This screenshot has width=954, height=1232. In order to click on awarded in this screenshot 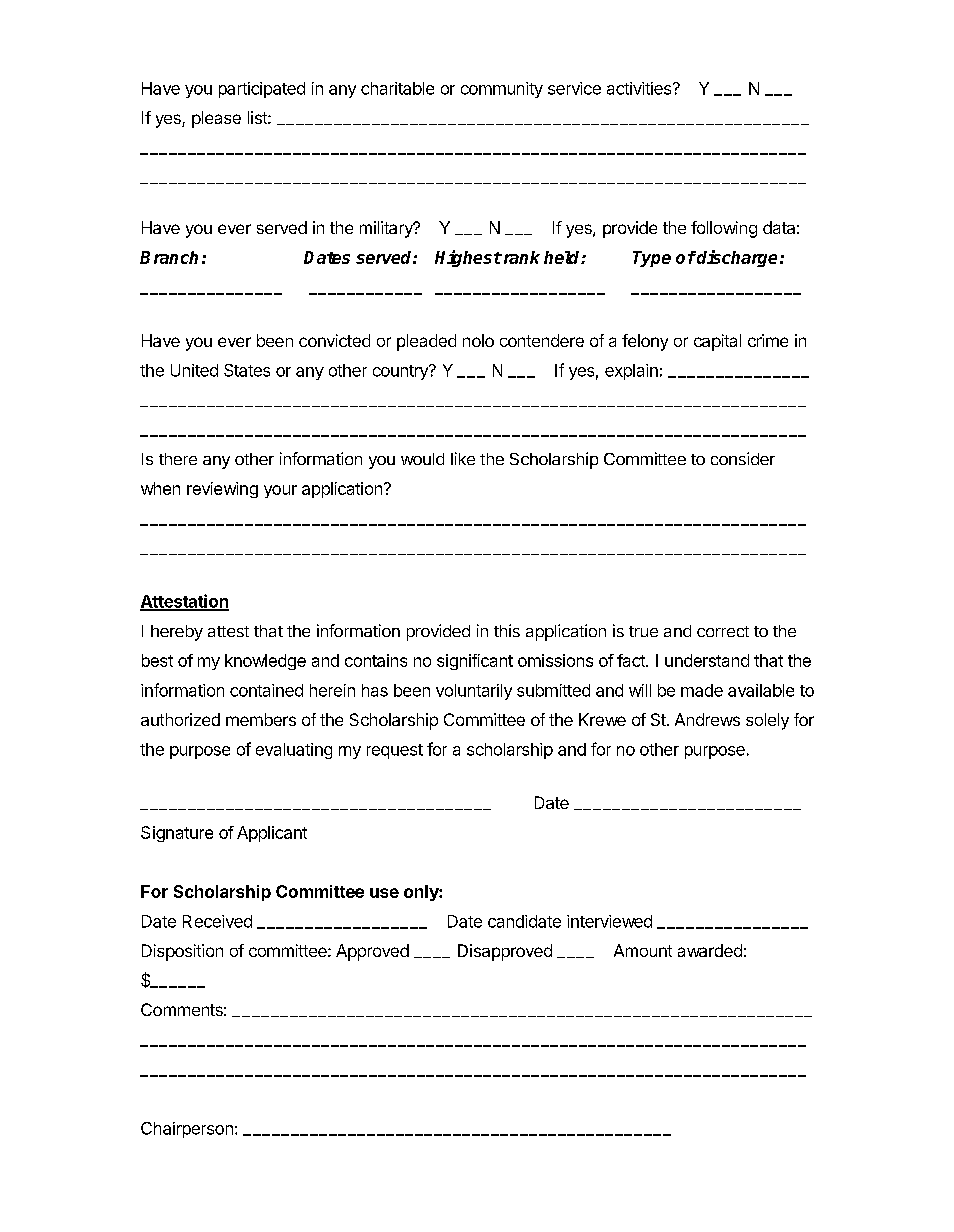, I will do `click(710, 950)`.
